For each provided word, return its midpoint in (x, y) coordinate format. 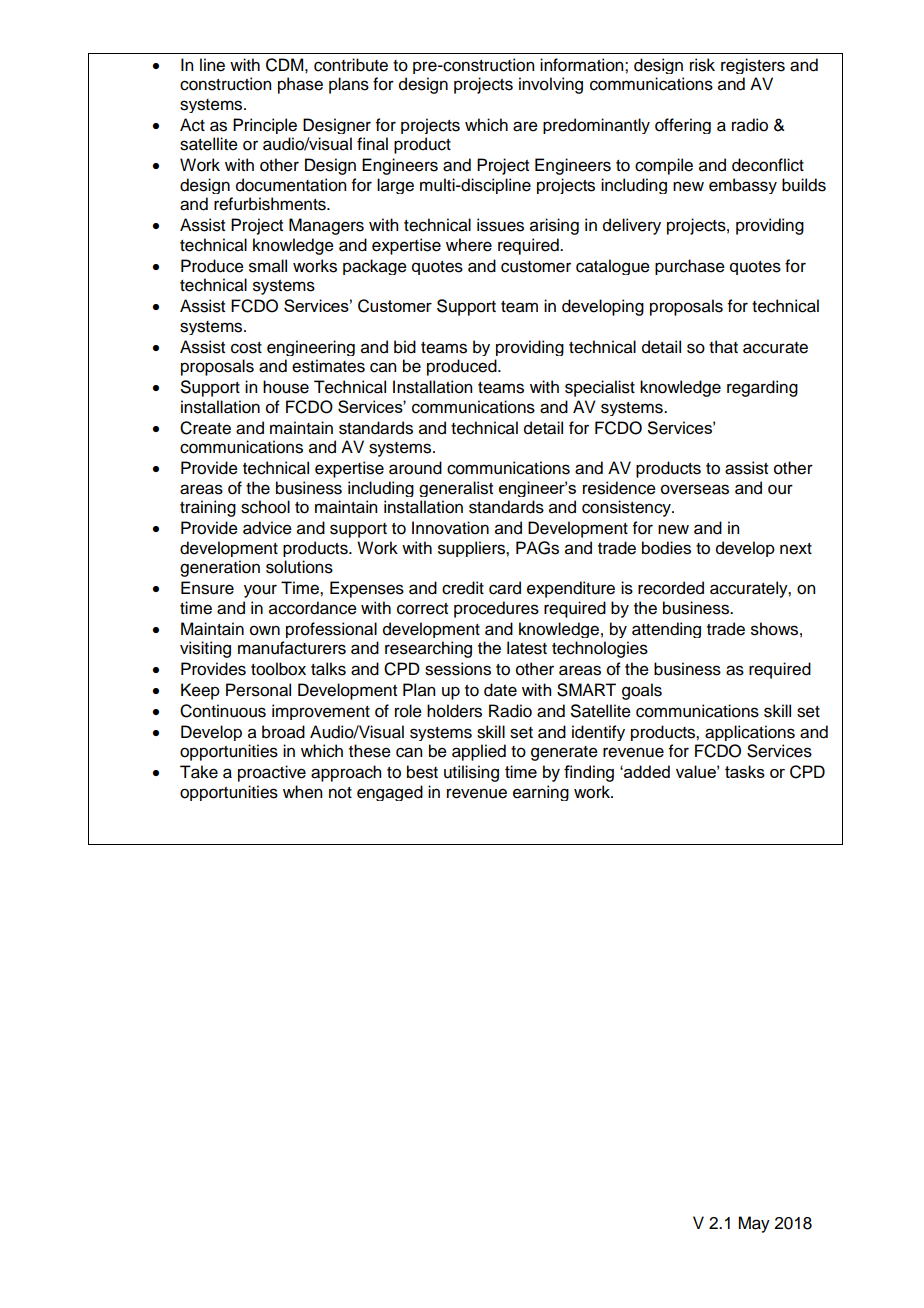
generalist (456, 489)
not (340, 793)
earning (541, 793)
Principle (265, 126)
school (265, 507)
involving (551, 85)
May (754, 1224)
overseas (695, 489)
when (302, 792)
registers (753, 66)
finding (589, 773)
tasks (745, 771)
